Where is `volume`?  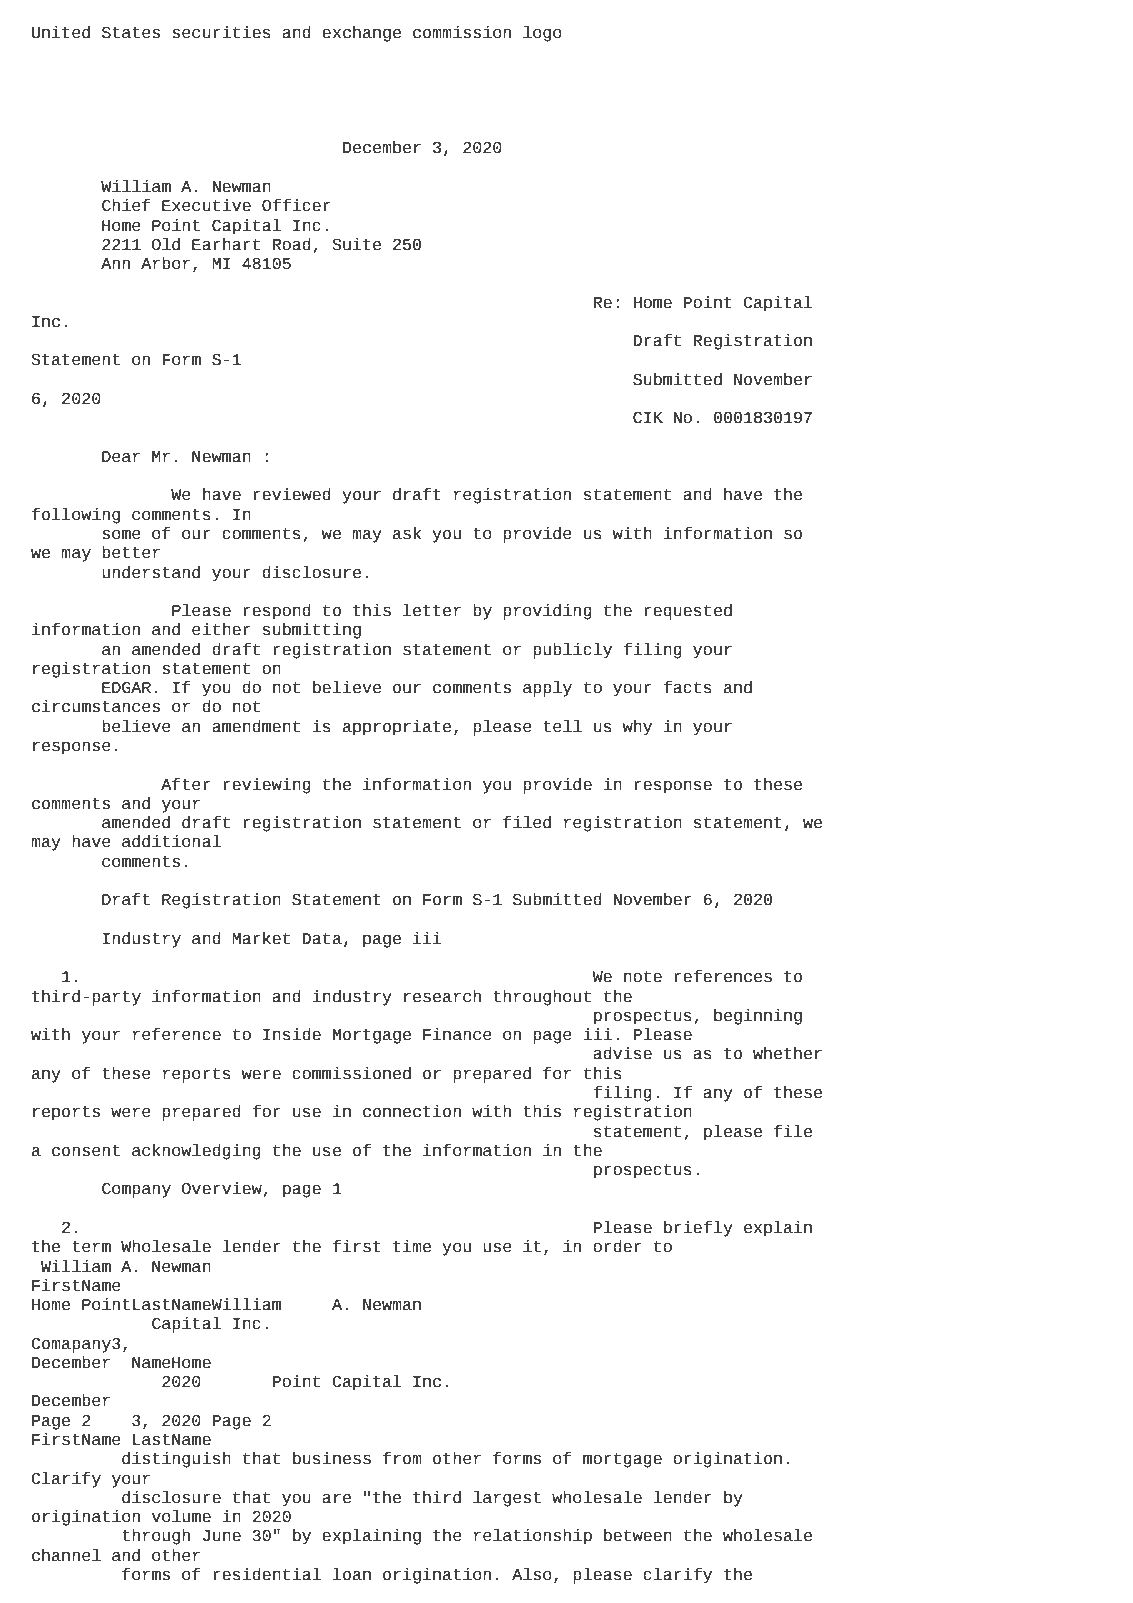 volume is located at coordinates (181, 1516).
